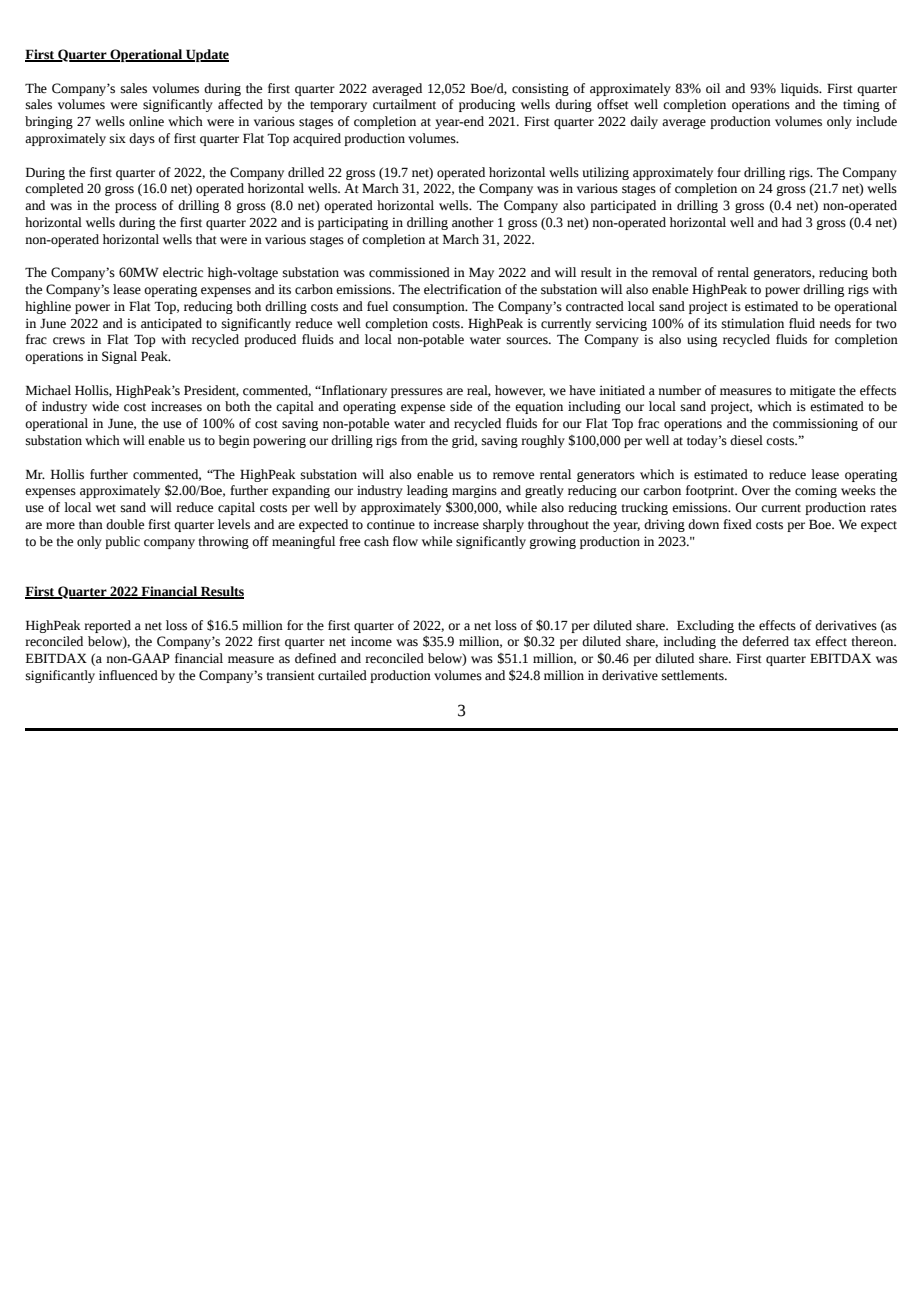 The width and height of the page is (924, 1308). Describe the element at coordinates (540, 89) in the page. I see `consisting` at that location.
